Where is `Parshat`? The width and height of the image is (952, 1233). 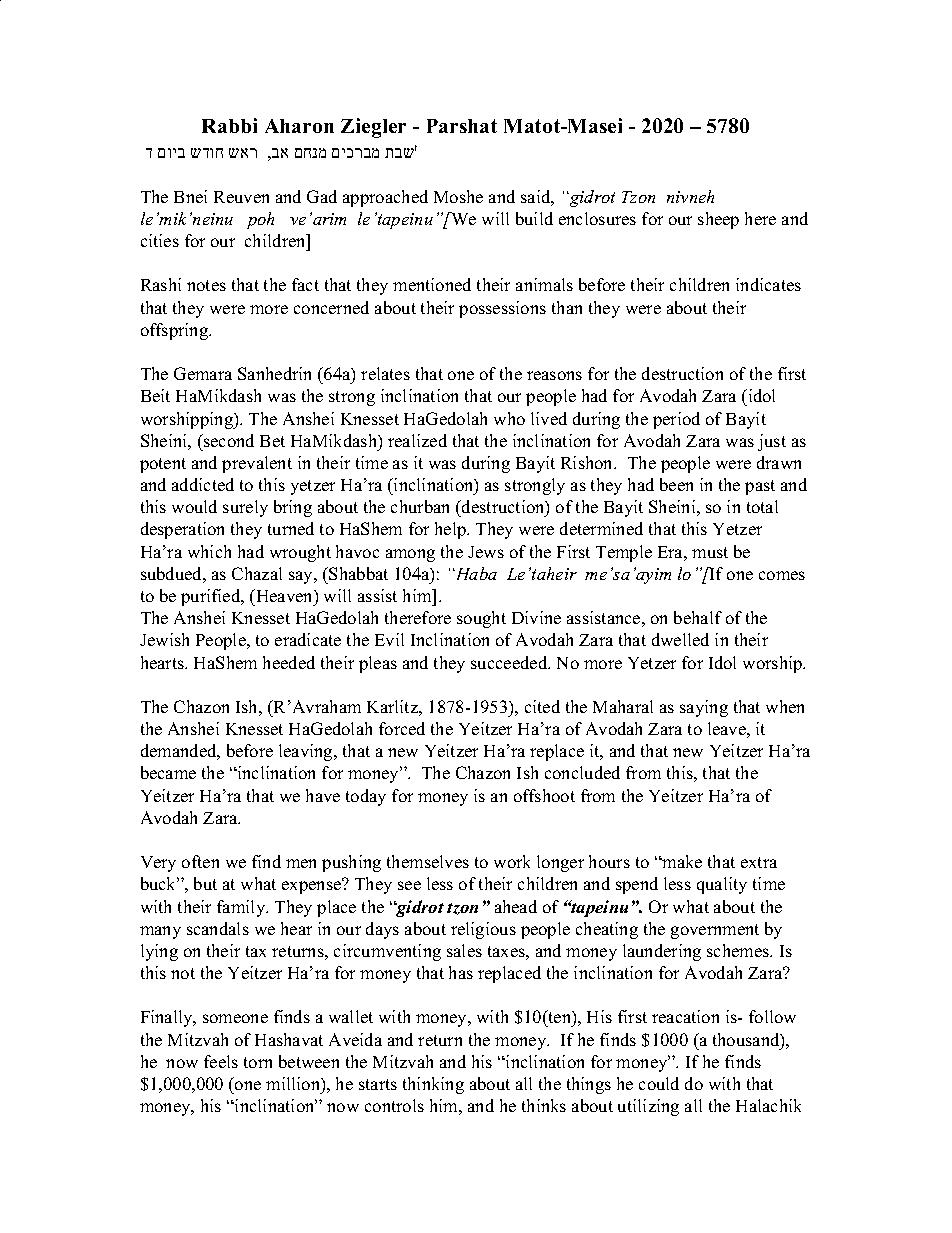 Parshat is located at coordinates (462, 126).
